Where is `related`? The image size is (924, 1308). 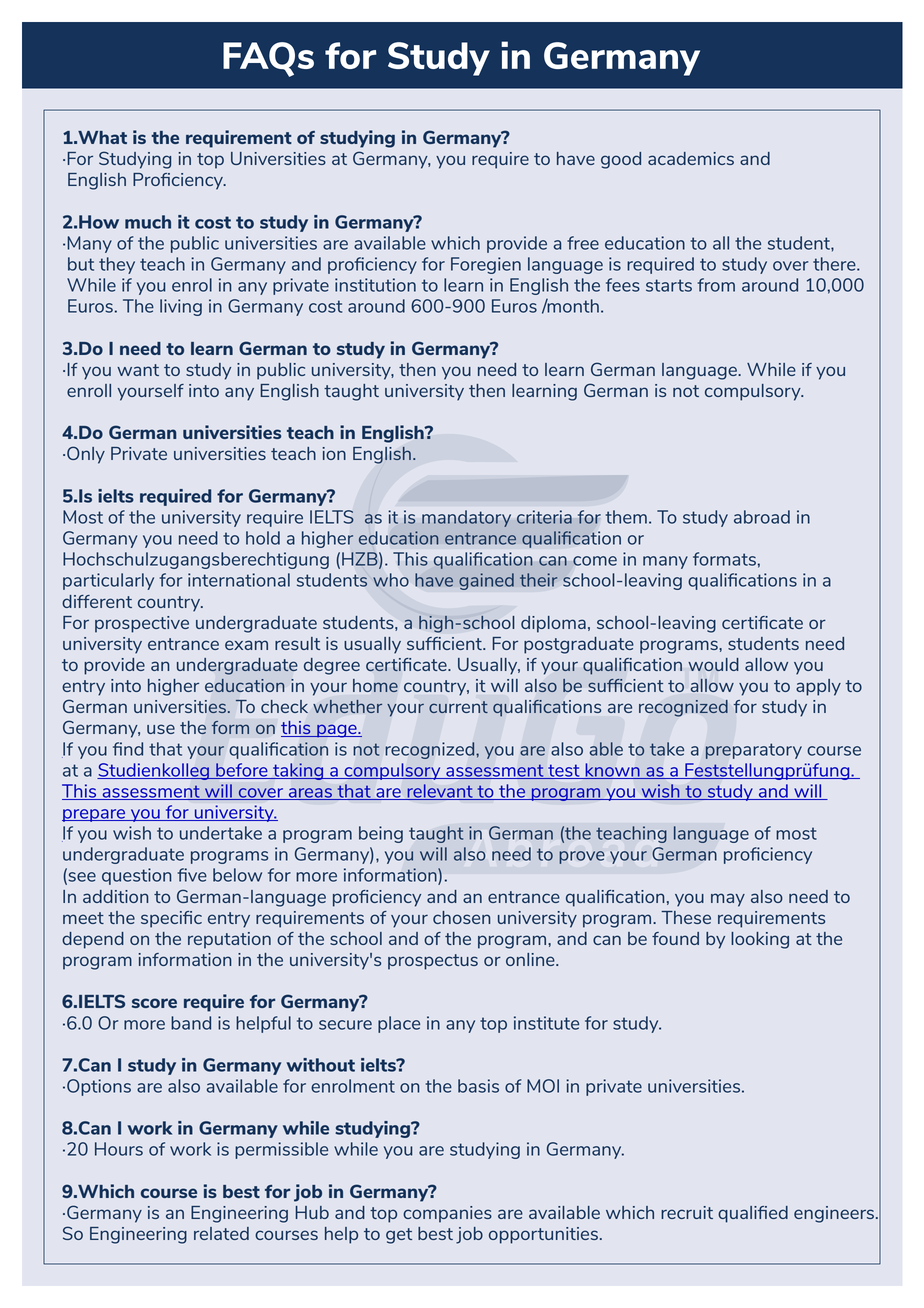 related is located at coordinates (221, 1233).
